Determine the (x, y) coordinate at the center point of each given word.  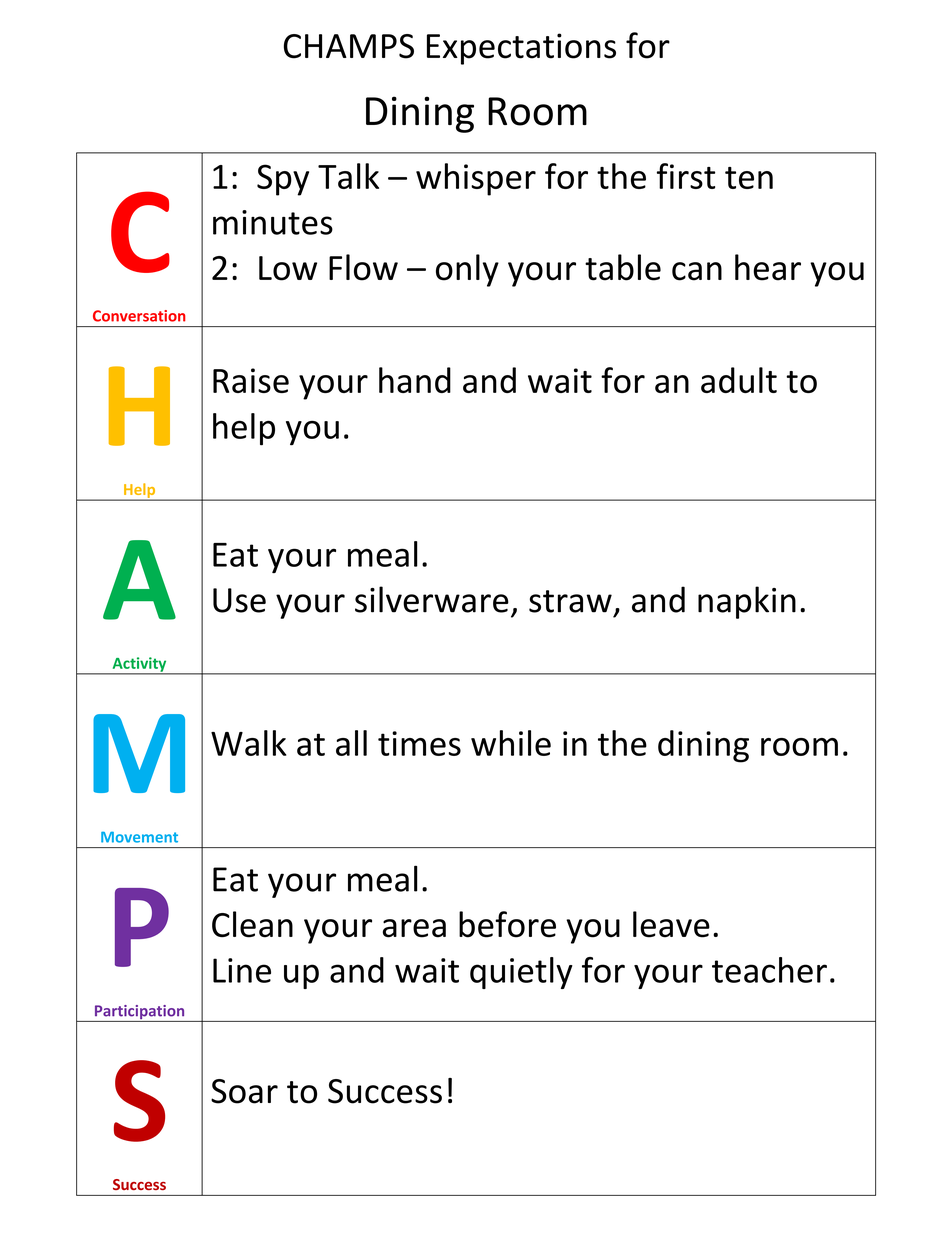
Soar (244, 1091)
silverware (432, 599)
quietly (521, 973)
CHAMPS (349, 46)
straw (570, 601)
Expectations (521, 49)
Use (239, 600)
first (686, 176)
